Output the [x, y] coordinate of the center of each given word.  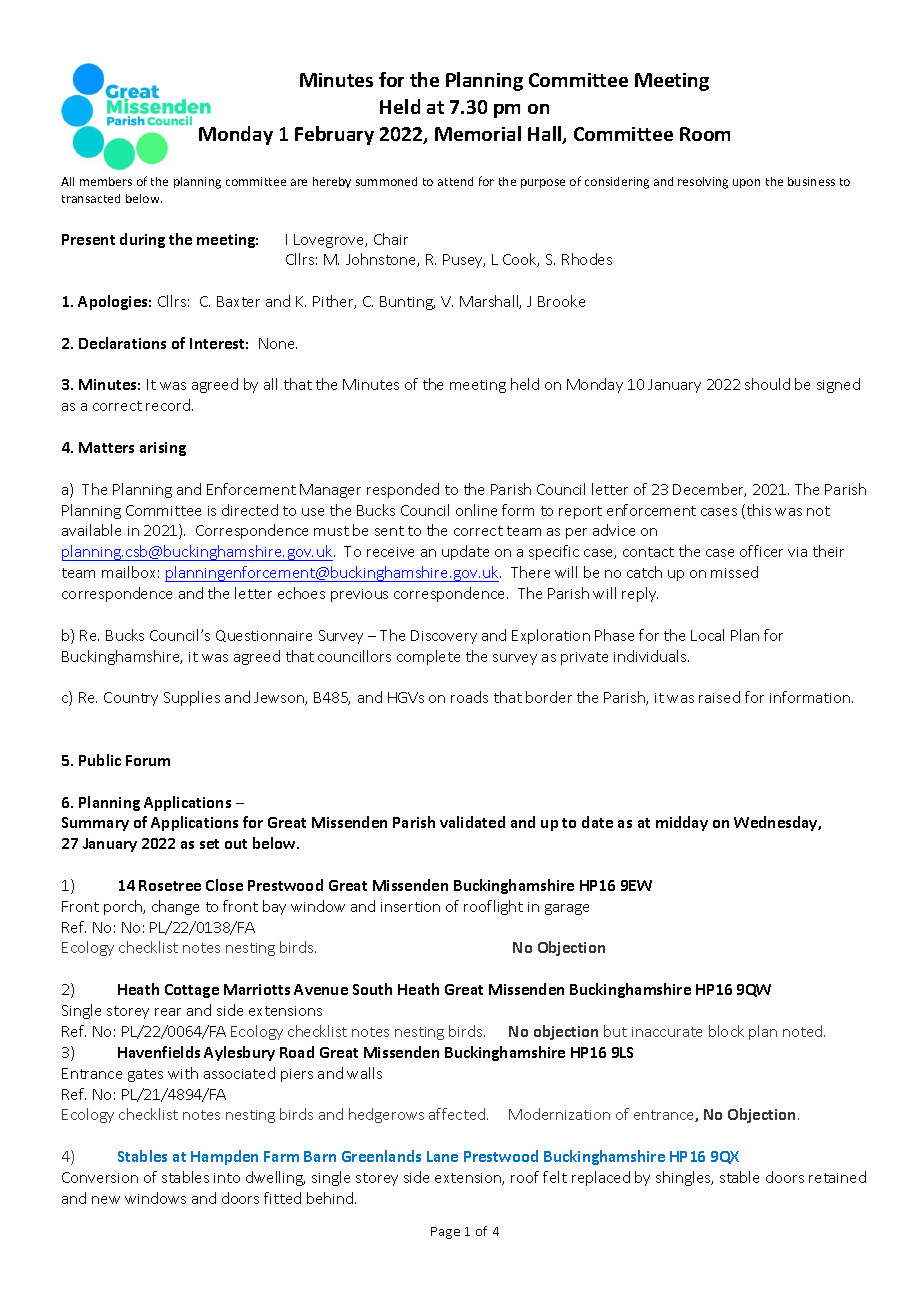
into [227, 1178]
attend [455, 181]
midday [682, 823]
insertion [410, 907]
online [476, 510]
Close [224, 885]
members [106, 181]
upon [746, 183]
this [759, 510]
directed [250, 510]
